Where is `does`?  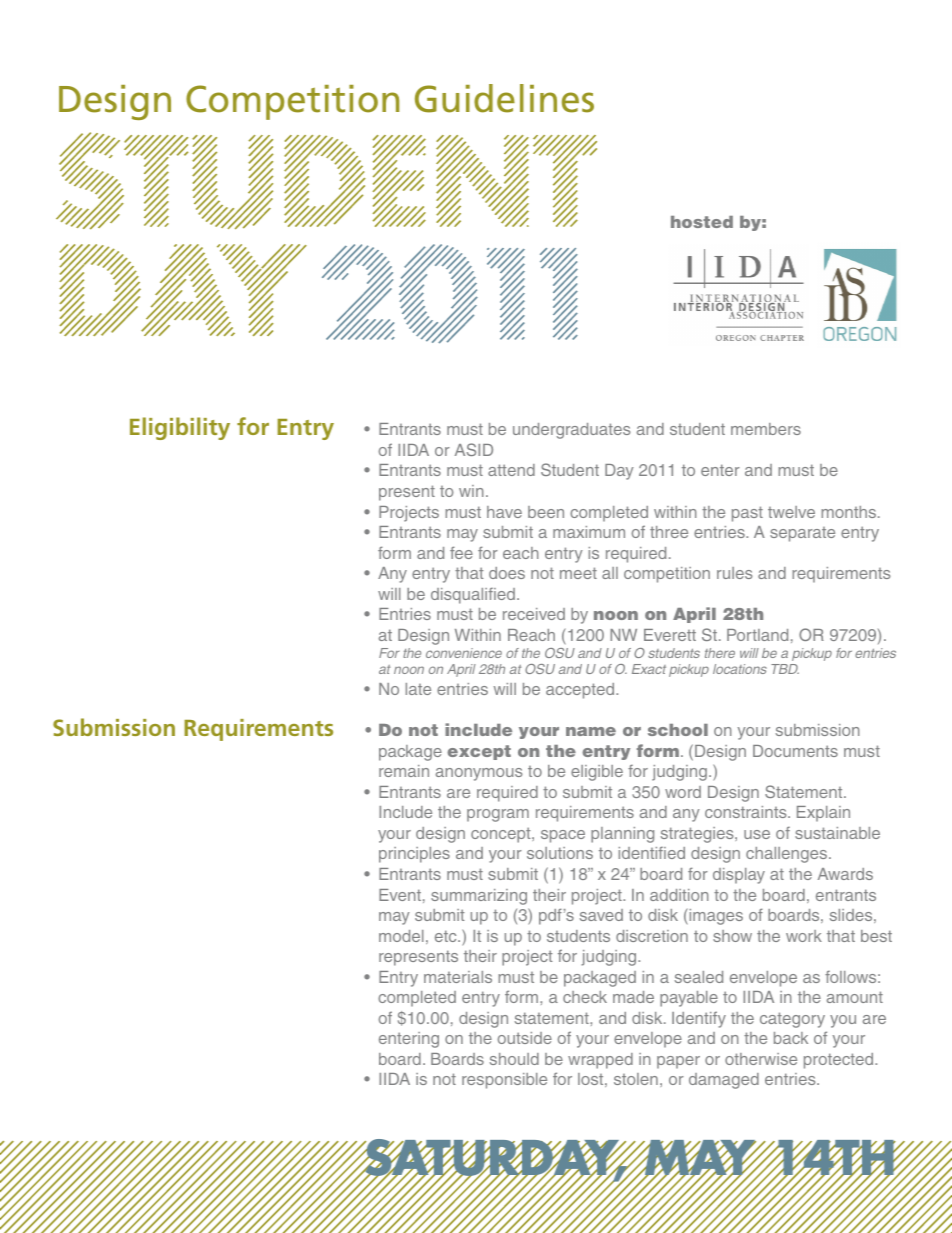 does is located at coordinates (507, 573).
